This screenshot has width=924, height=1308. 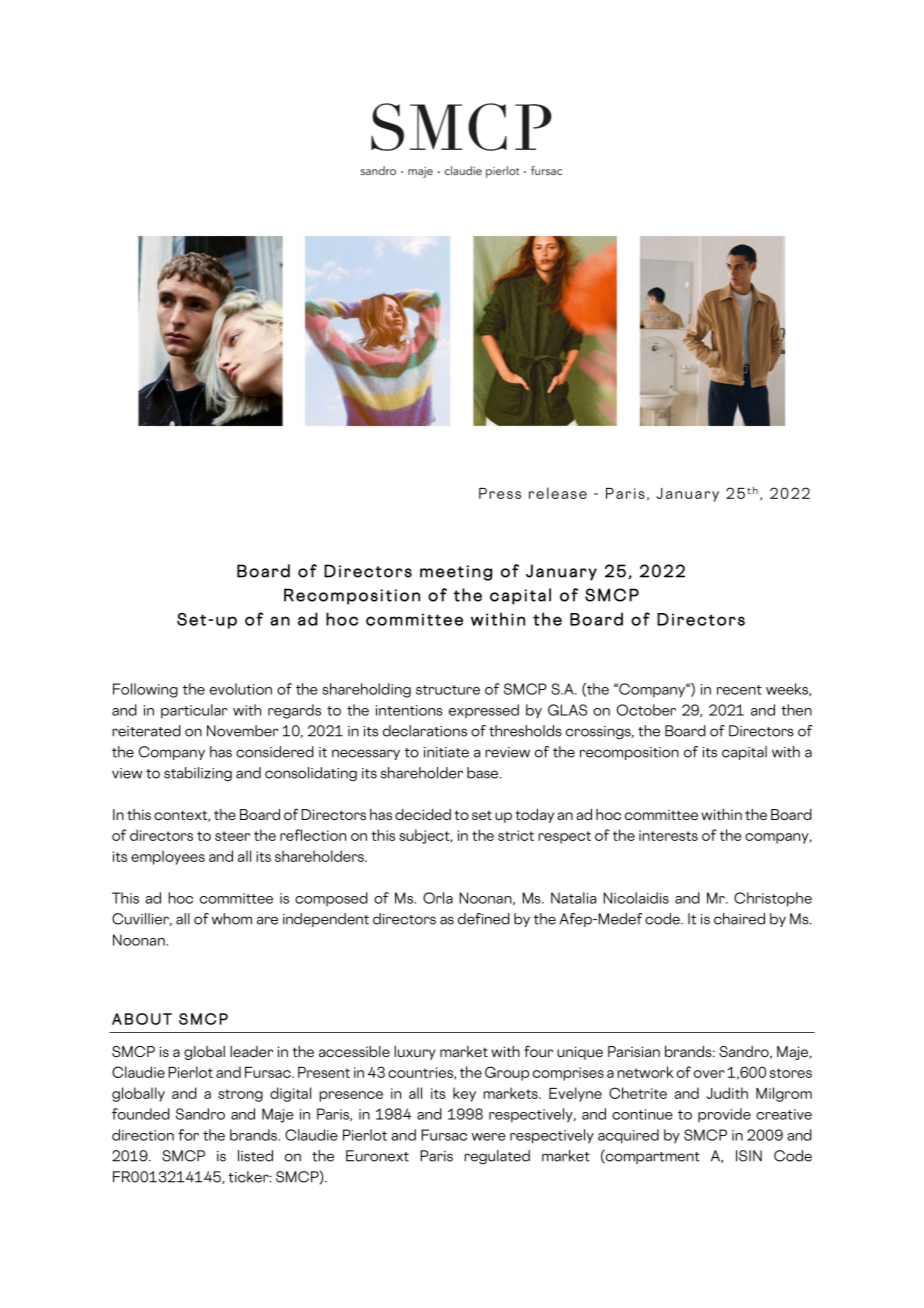 What do you see at coordinates (739, 690) in the screenshot?
I see `recent` at bounding box center [739, 690].
